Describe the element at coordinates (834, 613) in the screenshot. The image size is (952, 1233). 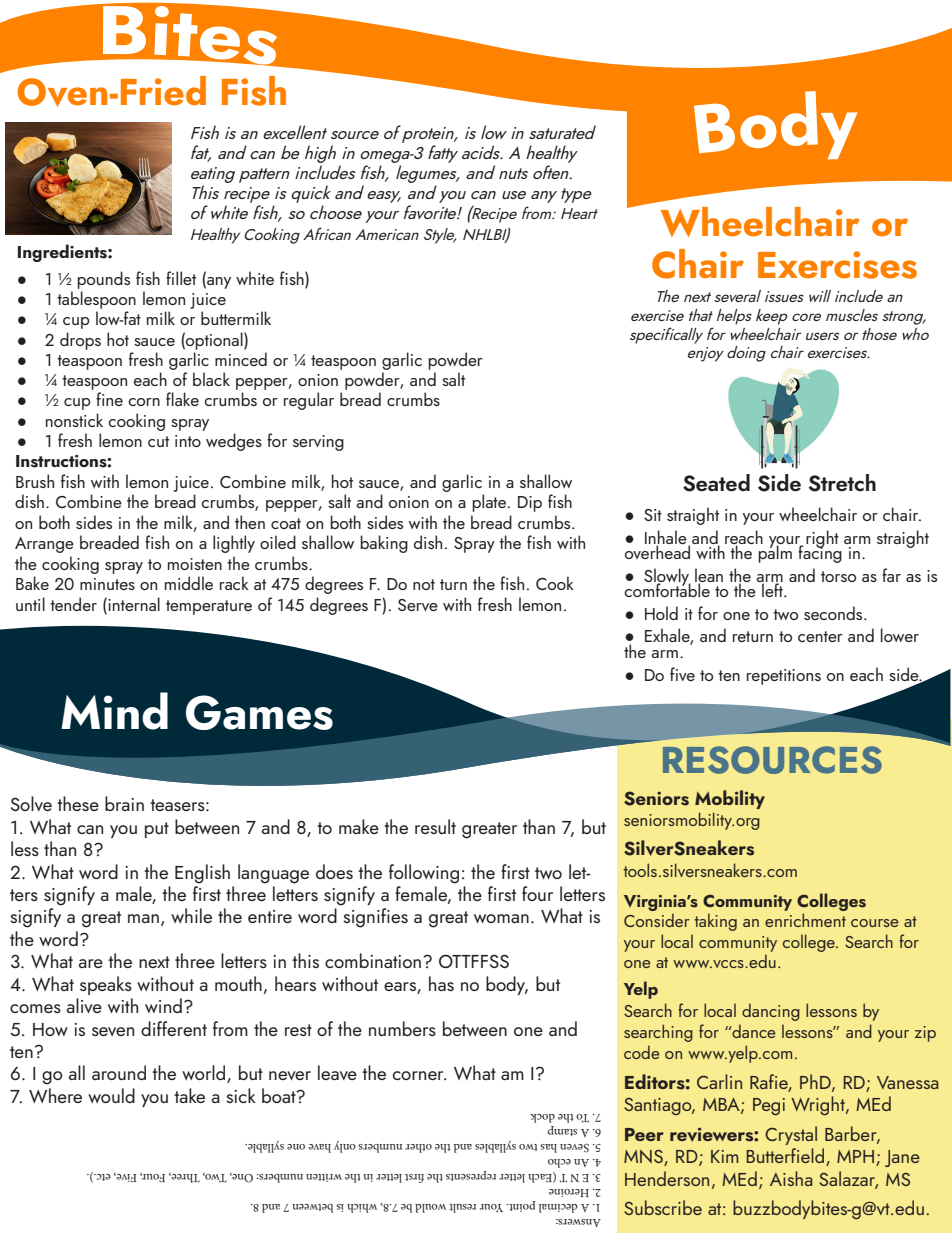
I see `seconds` at that location.
